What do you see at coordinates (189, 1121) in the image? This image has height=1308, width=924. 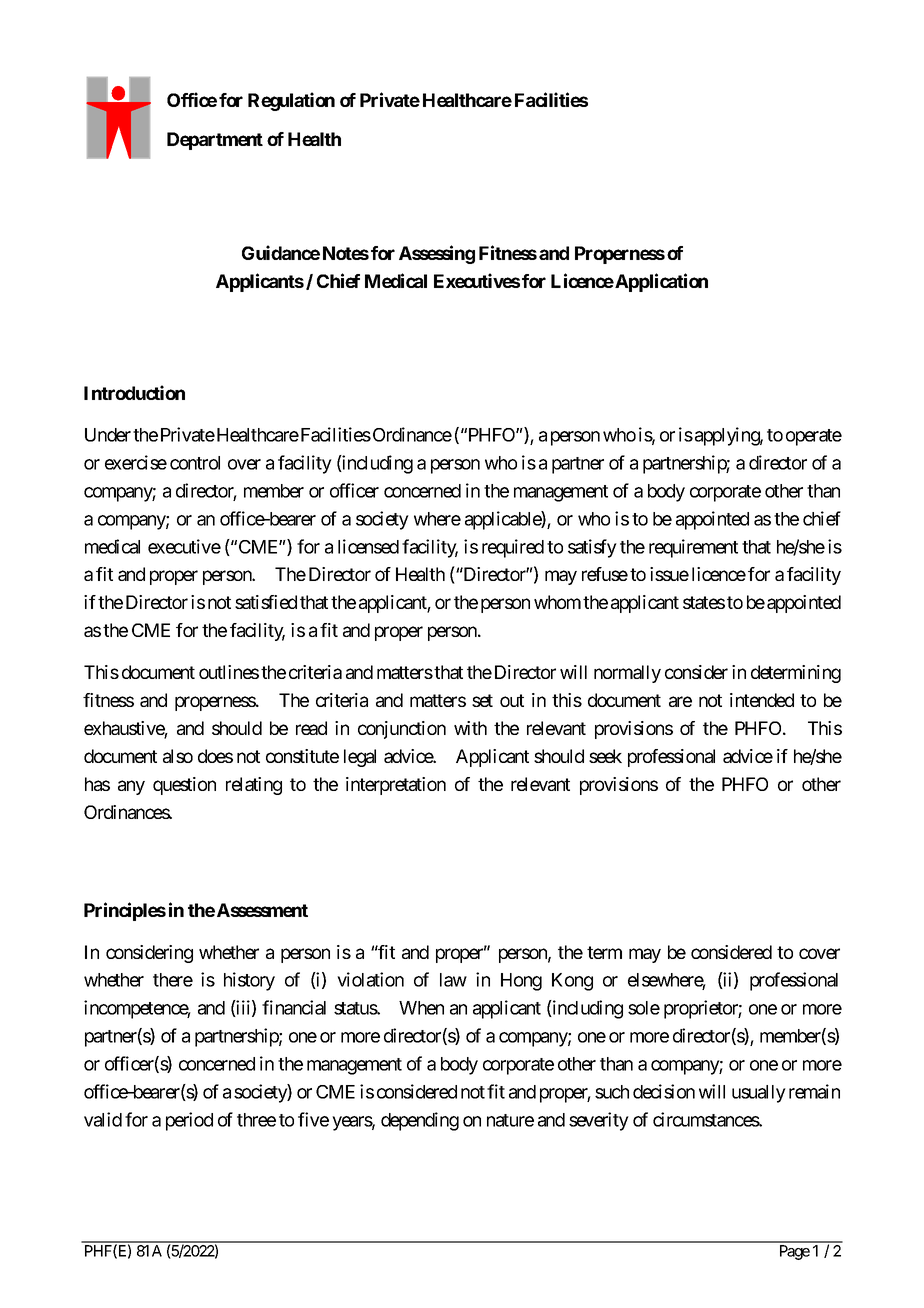 I see `period` at bounding box center [189, 1121].
